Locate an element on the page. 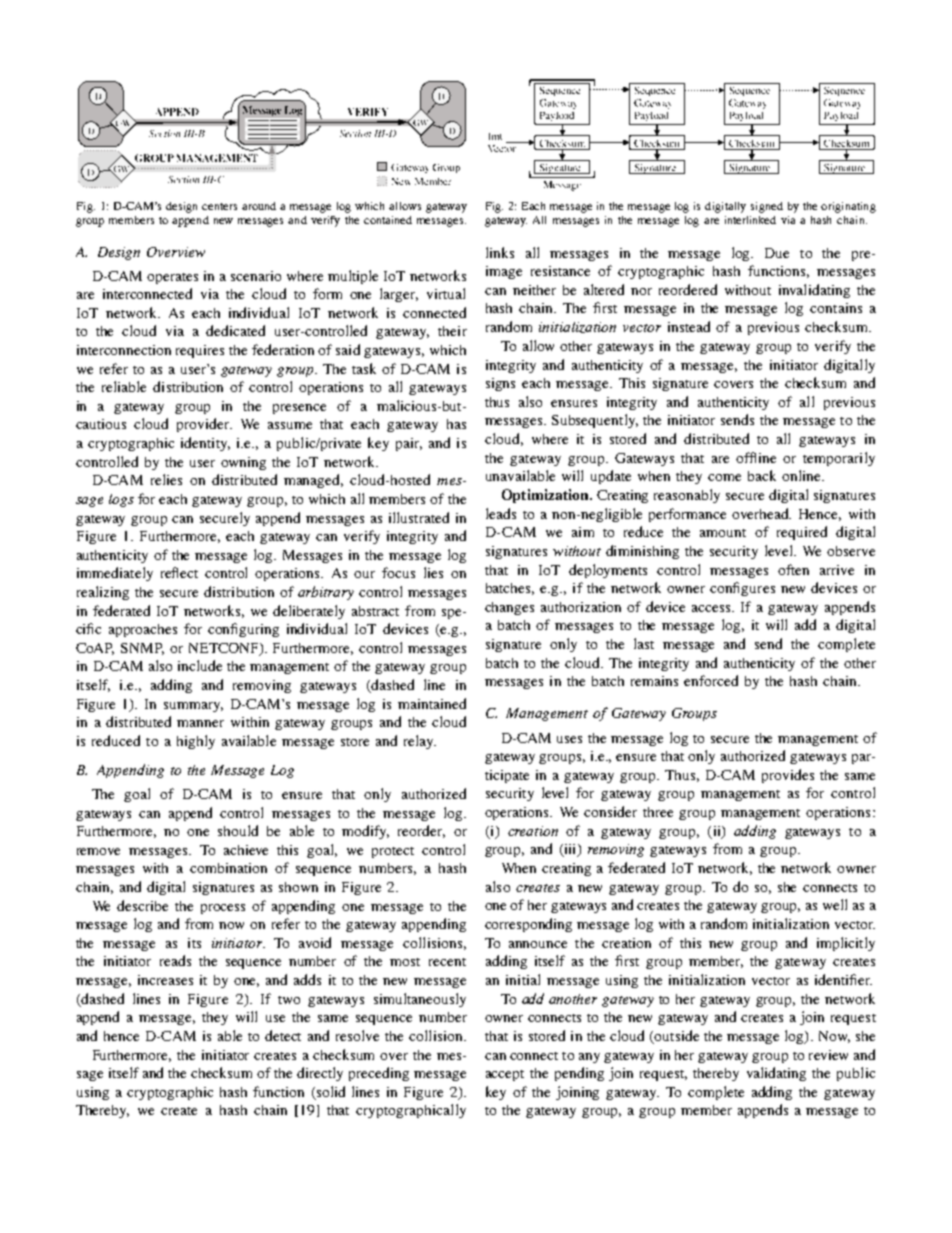 Image resolution: width=952 pixels, height=1233 pixels. review is located at coordinates (828, 1055).
